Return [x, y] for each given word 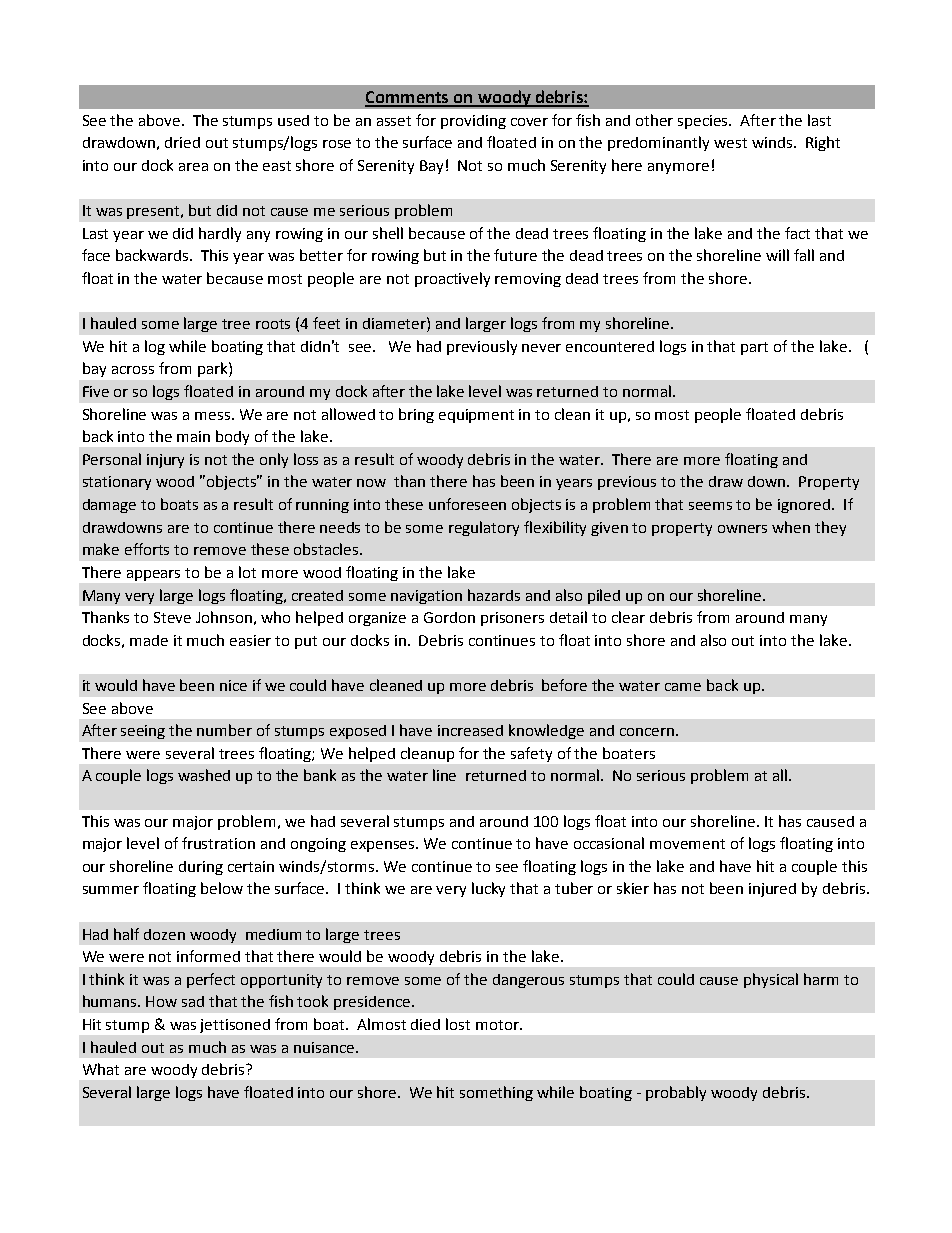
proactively [452, 279]
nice [233, 685]
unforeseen [467, 504]
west [730, 143]
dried [182, 142]
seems [710, 506]
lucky [488, 889]
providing [473, 122]
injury [165, 461]
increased [470, 730]
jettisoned [235, 1026]
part [754, 348]
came [683, 687]
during [201, 868]
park [214, 369]
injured [772, 890]
